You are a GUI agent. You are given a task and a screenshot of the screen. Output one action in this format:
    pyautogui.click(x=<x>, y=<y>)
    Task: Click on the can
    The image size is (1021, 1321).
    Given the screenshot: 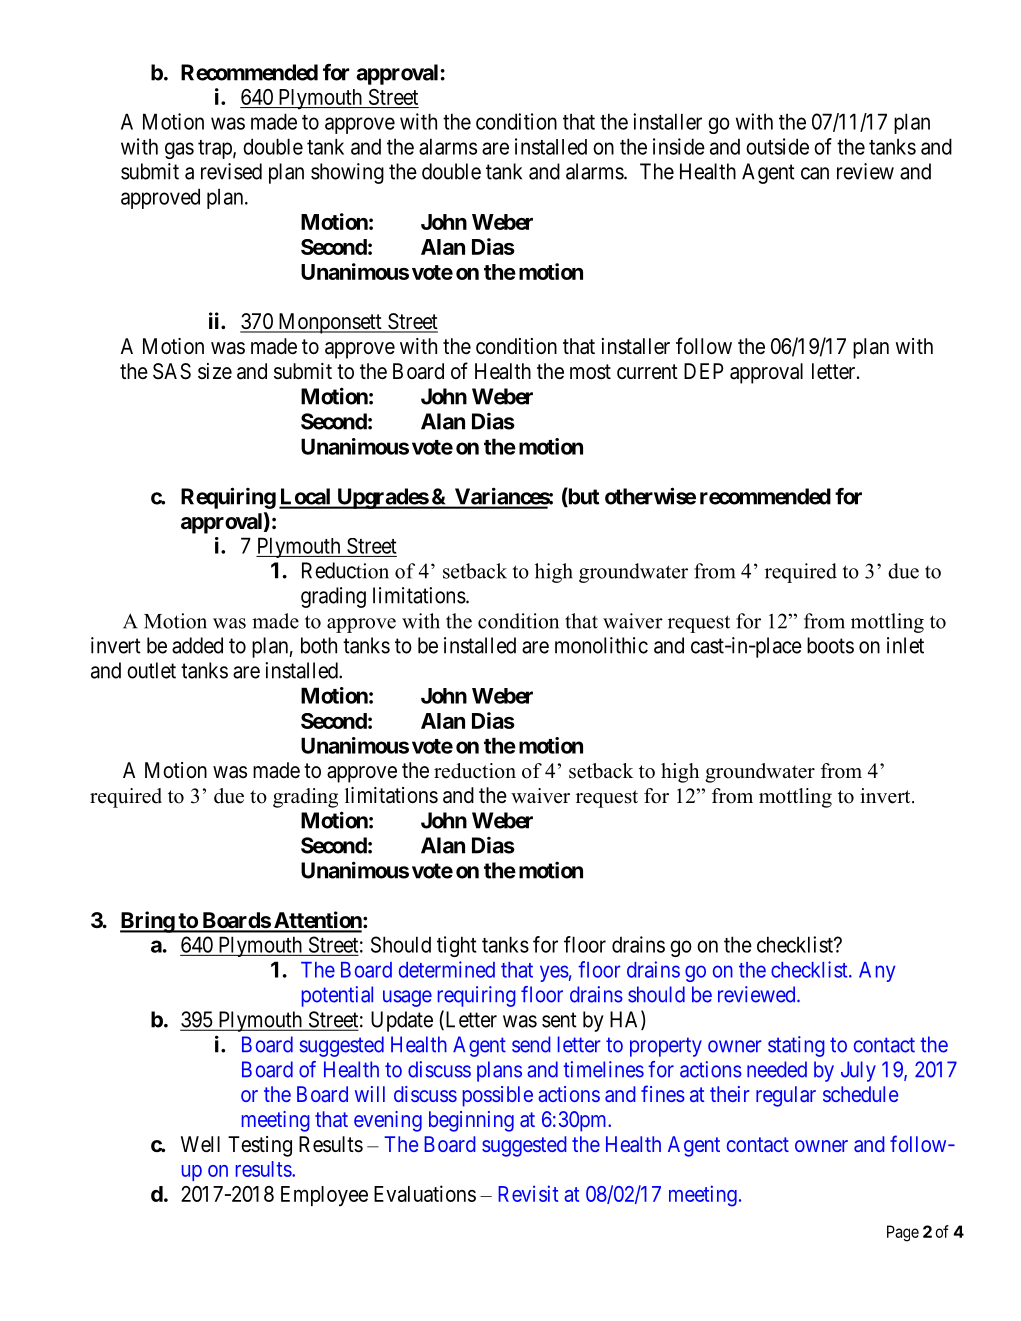 What is the action you would take?
    pyautogui.click(x=815, y=173)
